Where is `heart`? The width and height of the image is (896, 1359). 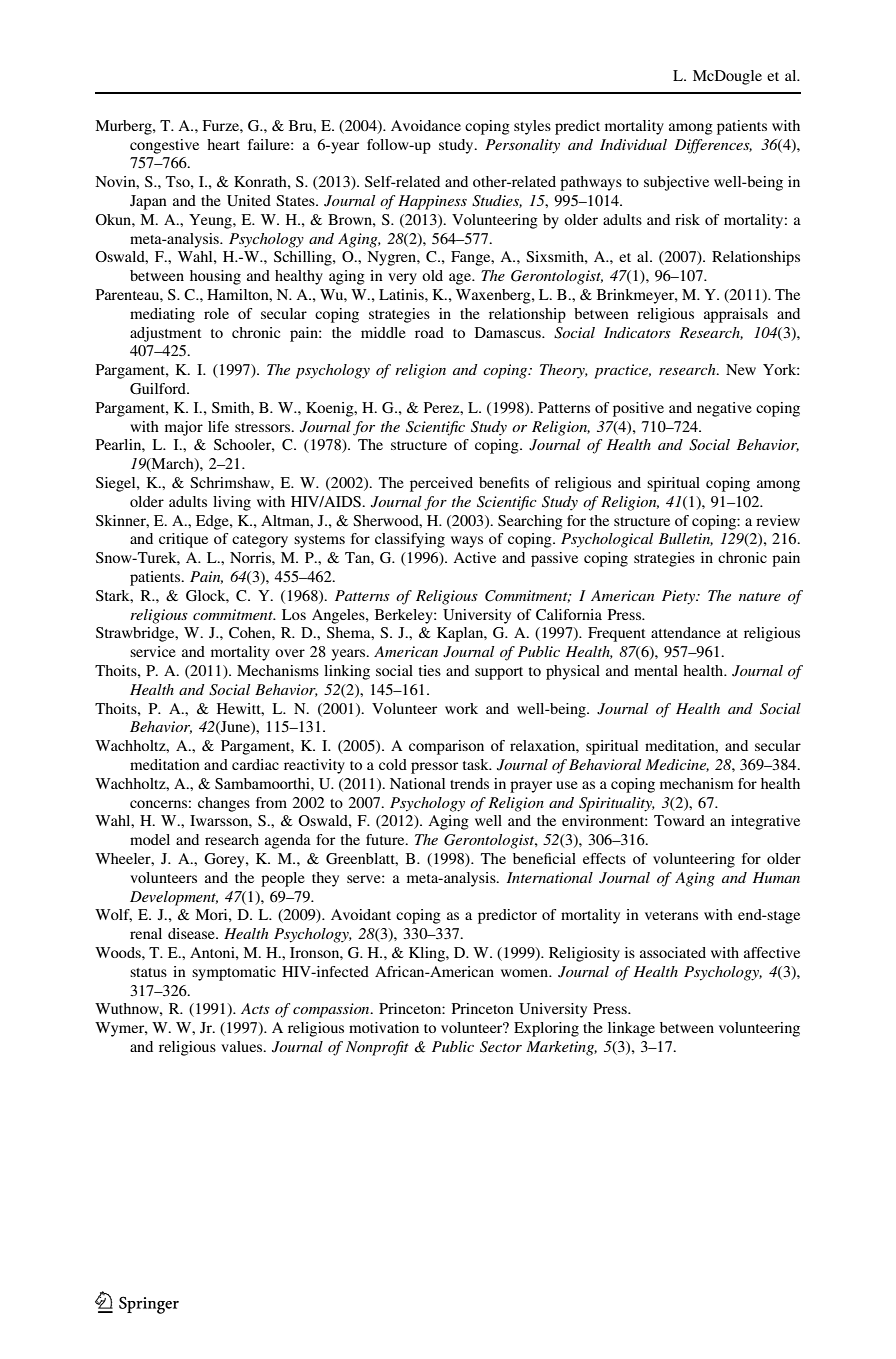
heart is located at coordinates (223, 144).
